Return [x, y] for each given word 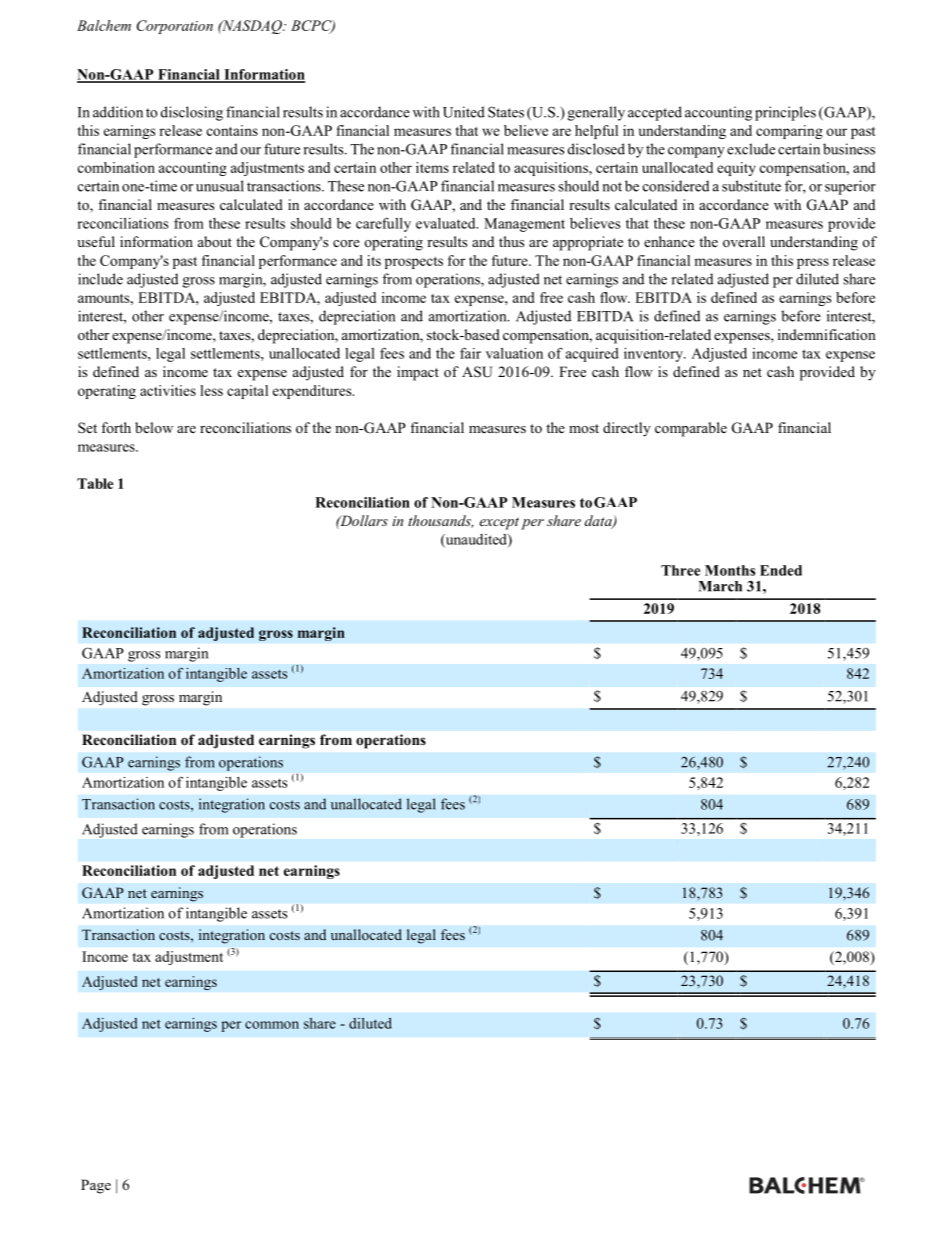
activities [168, 390]
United [464, 112]
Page [96, 1186]
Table [95, 483]
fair [470, 353]
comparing [789, 132]
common [272, 1025]
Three [680, 570]
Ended [781, 570]
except [499, 523]
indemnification [827, 334]
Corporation [175, 27]
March [720, 586]
